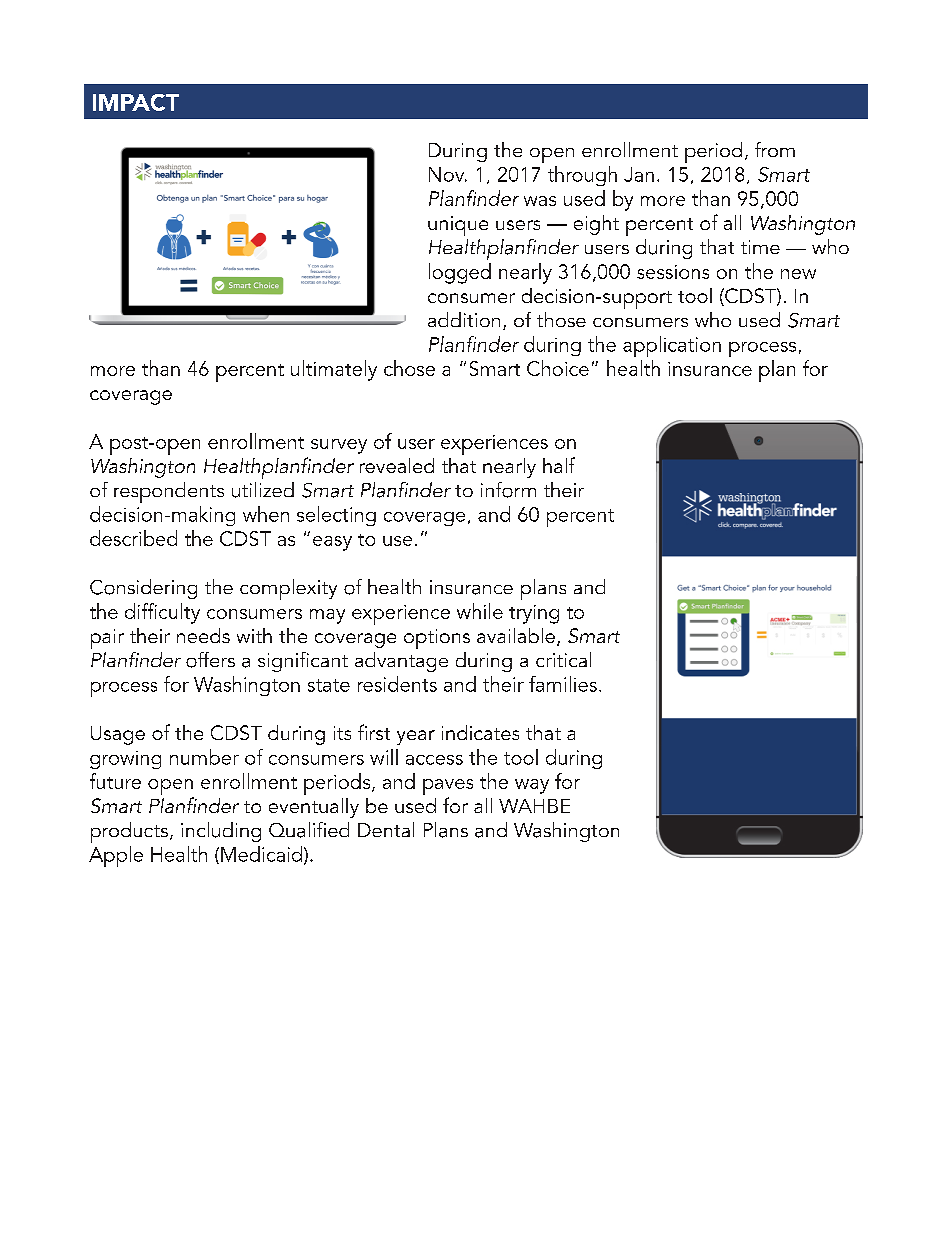 The image size is (952, 1233). I want to click on residents, so click(397, 684).
